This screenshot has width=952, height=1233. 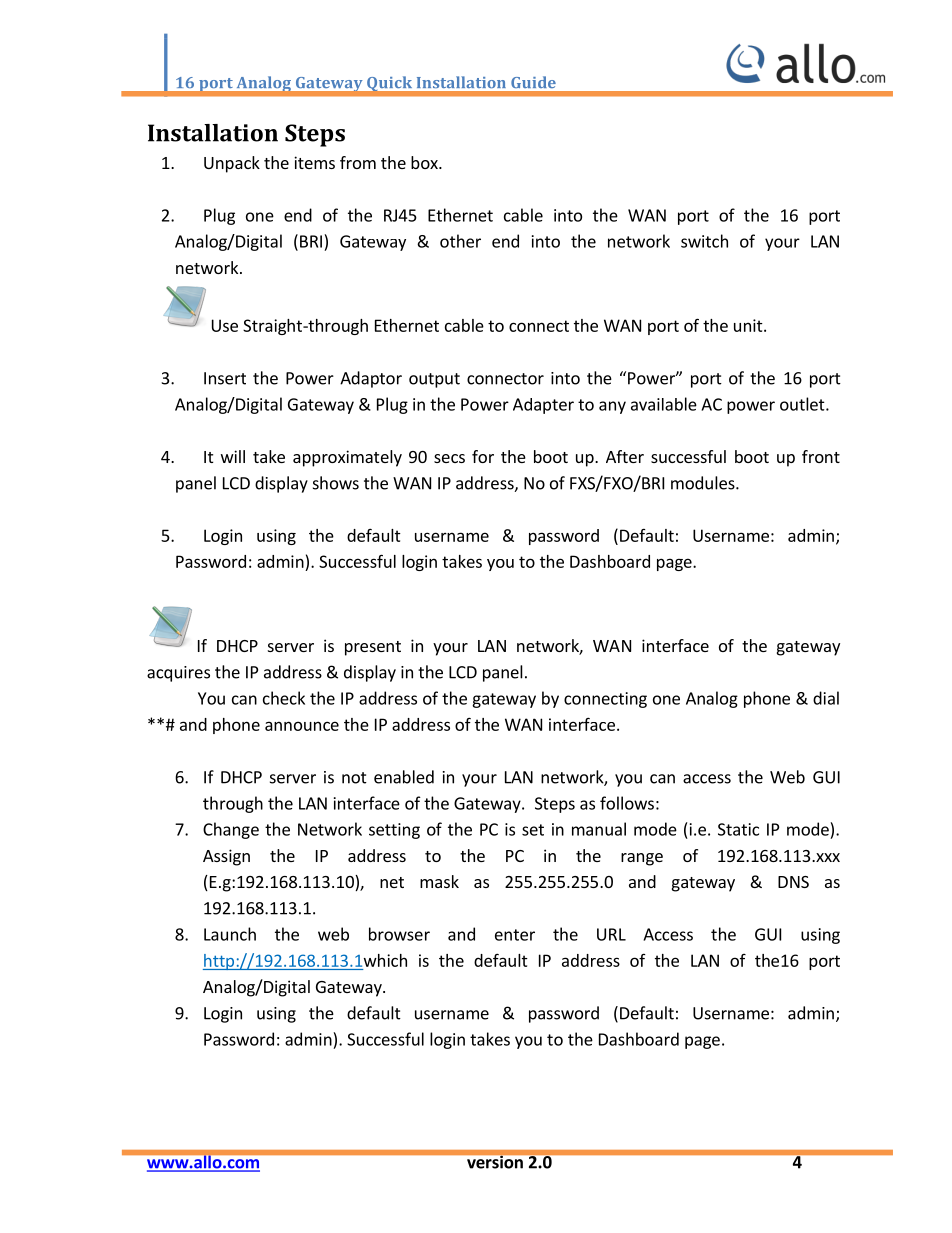 I want to click on Static, so click(x=738, y=829).
